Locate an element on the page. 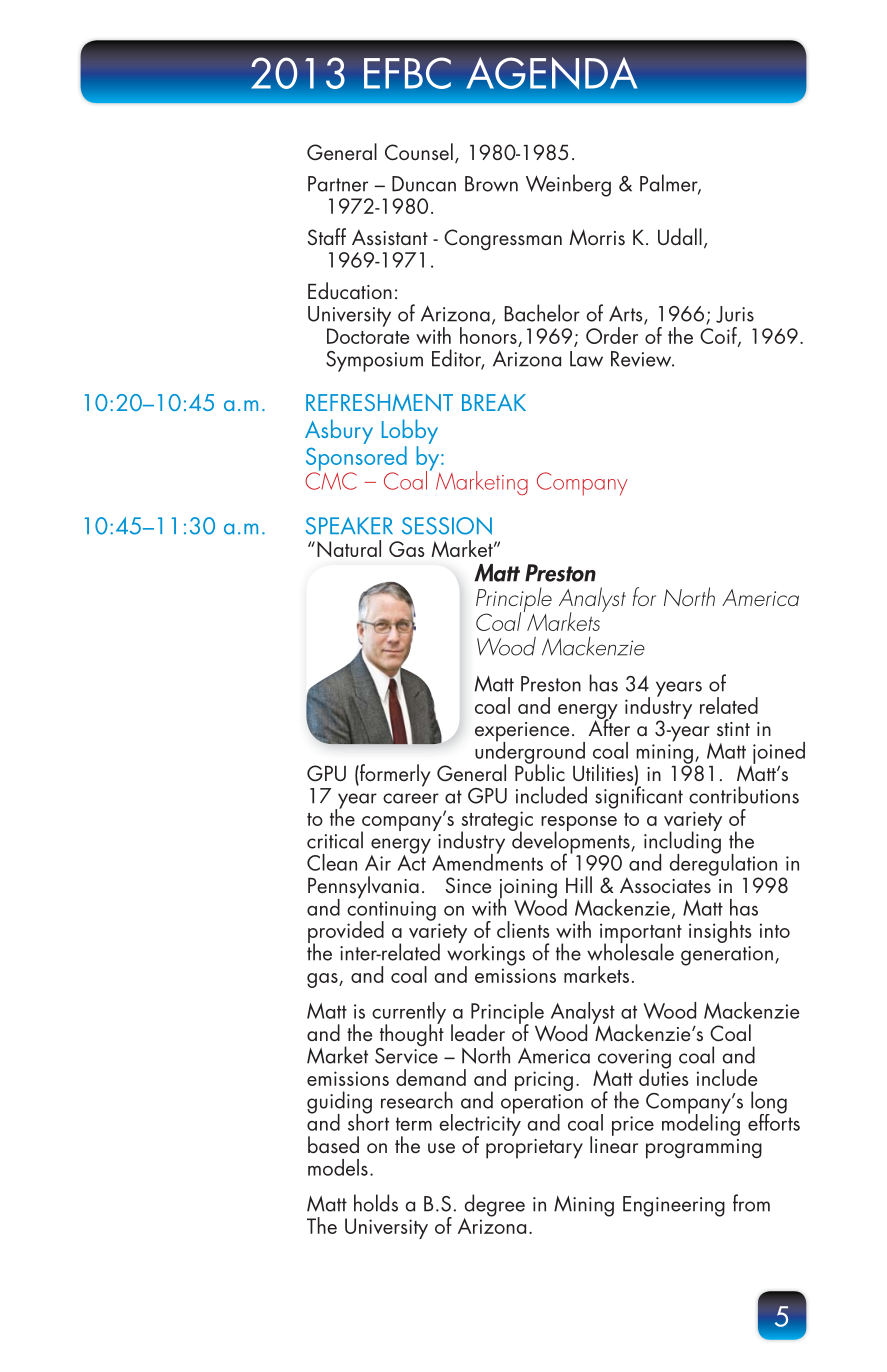  stint is located at coordinates (733, 729).
